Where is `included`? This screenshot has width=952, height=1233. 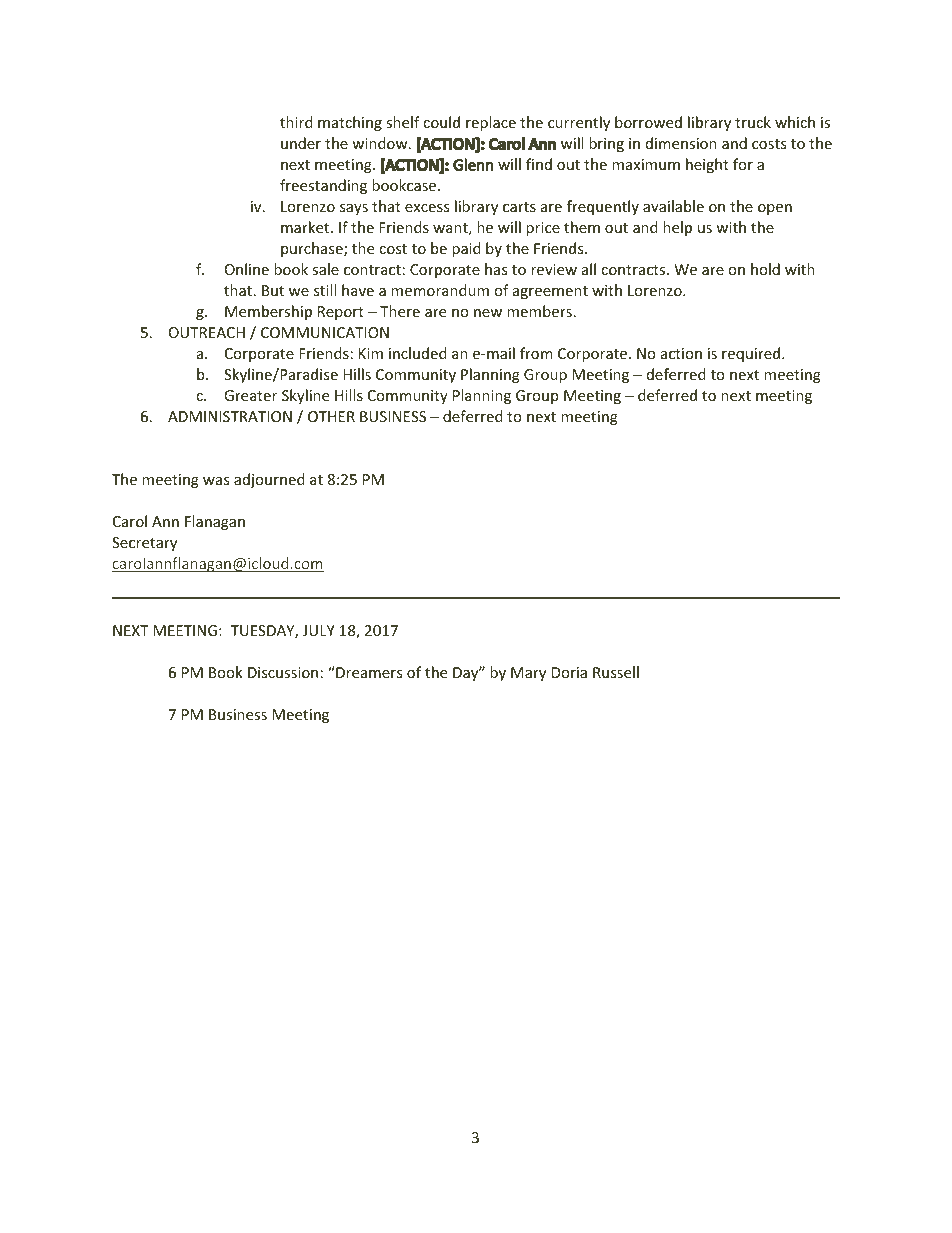 included is located at coordinates (418, 353).
